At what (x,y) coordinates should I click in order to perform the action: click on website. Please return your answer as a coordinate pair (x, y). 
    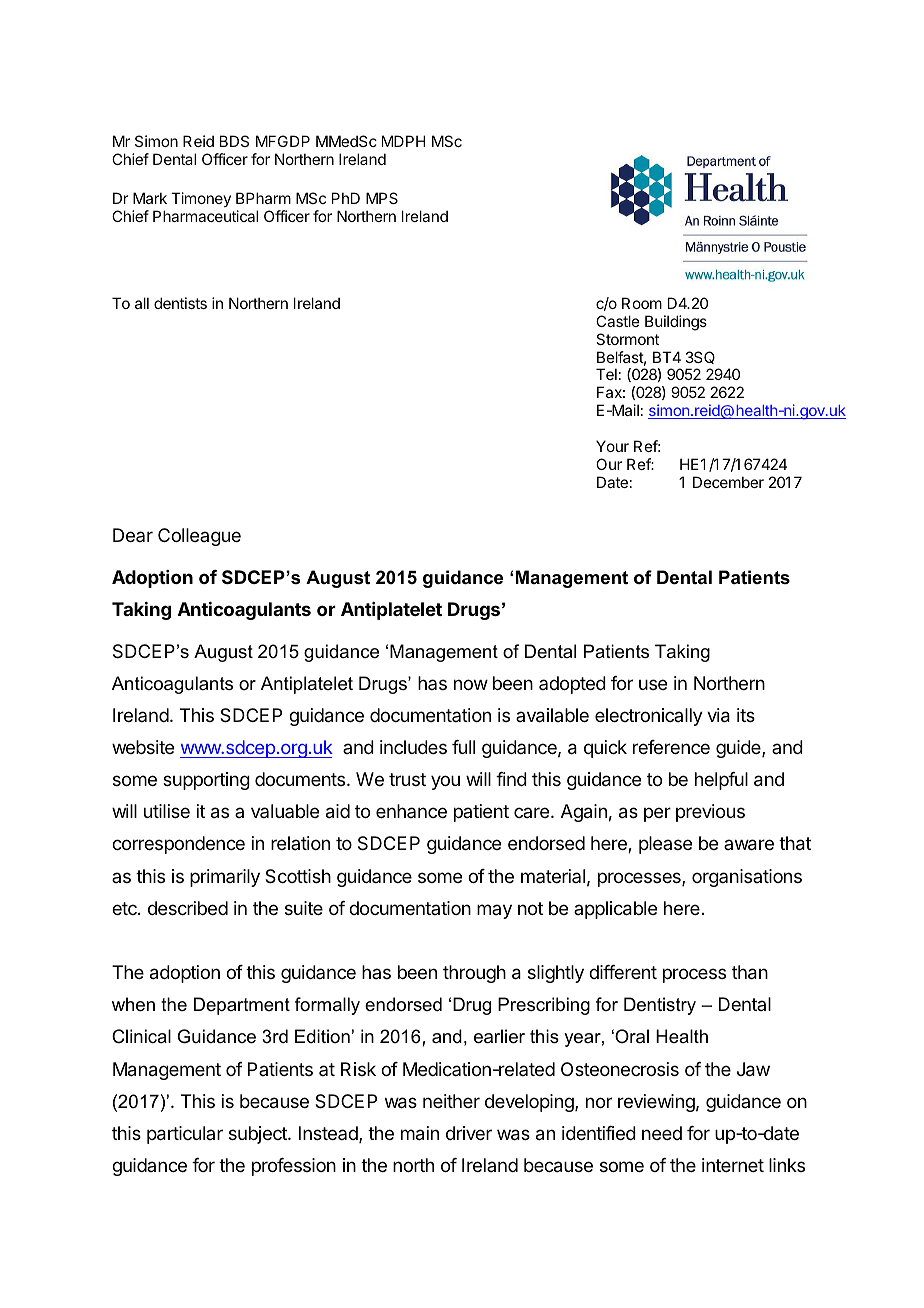
    Looking at the image, I should click on (143, 747).
